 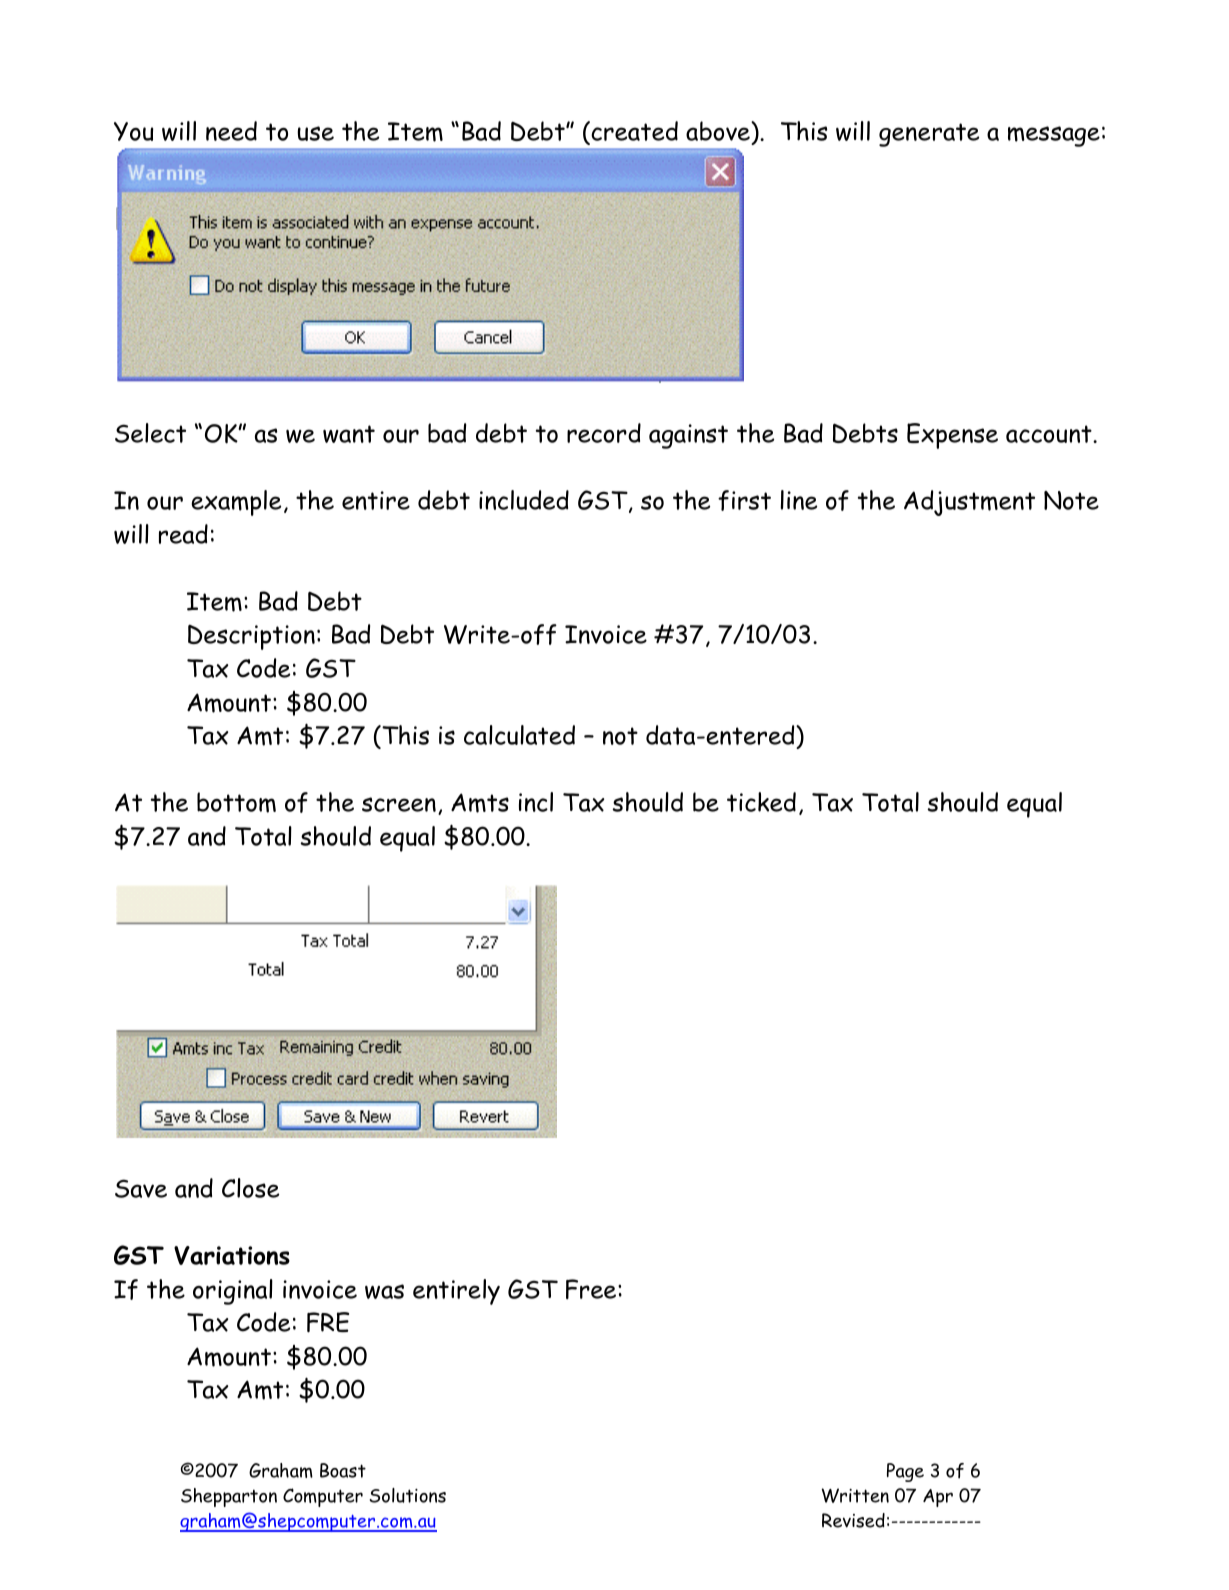 What do you see at coordinates (251, 637) in the screenshot?
I see `Description` at bounding box center [251, 637].
